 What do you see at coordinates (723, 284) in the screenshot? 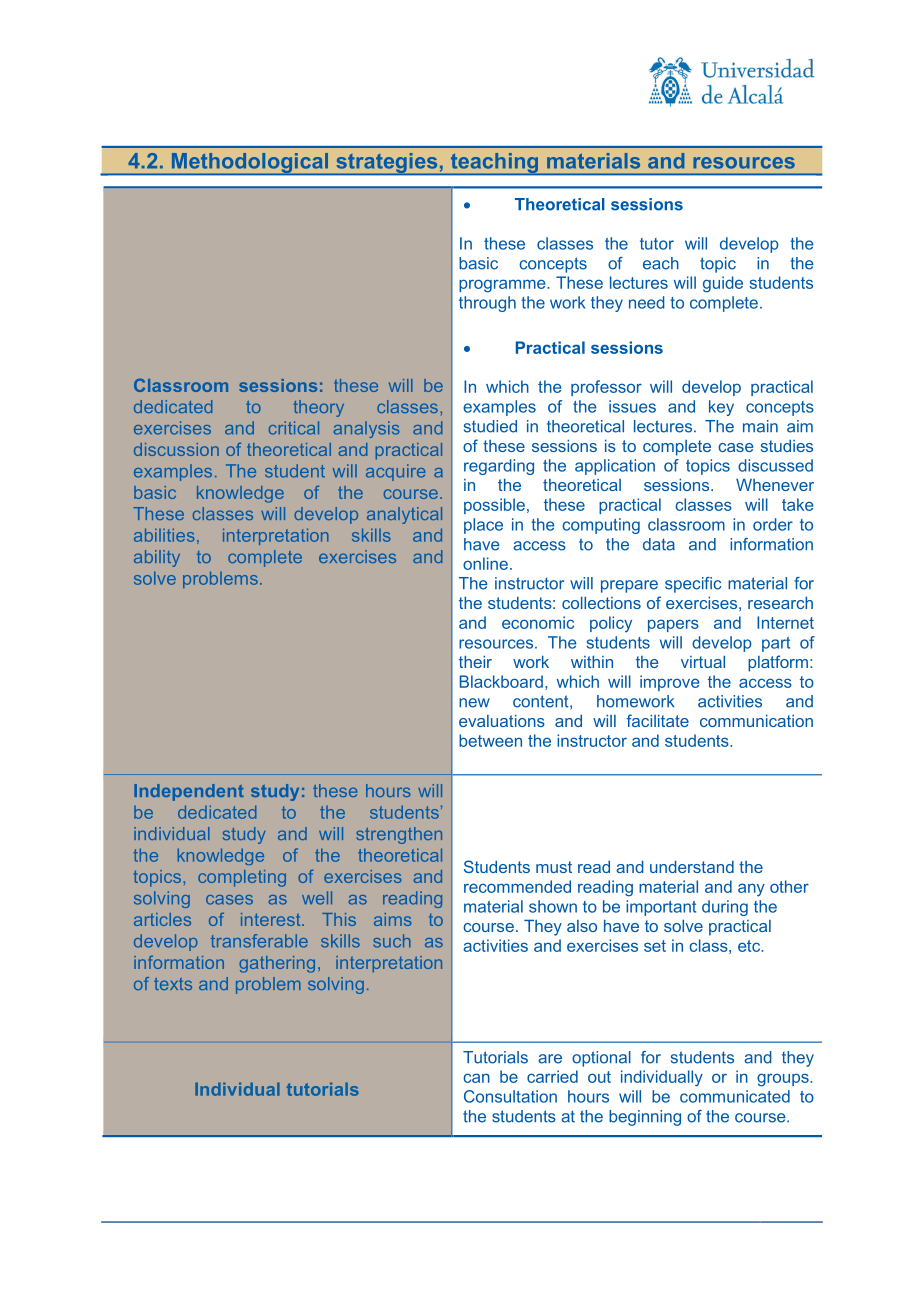
I see `guide` at bounding box center [723, 284].
